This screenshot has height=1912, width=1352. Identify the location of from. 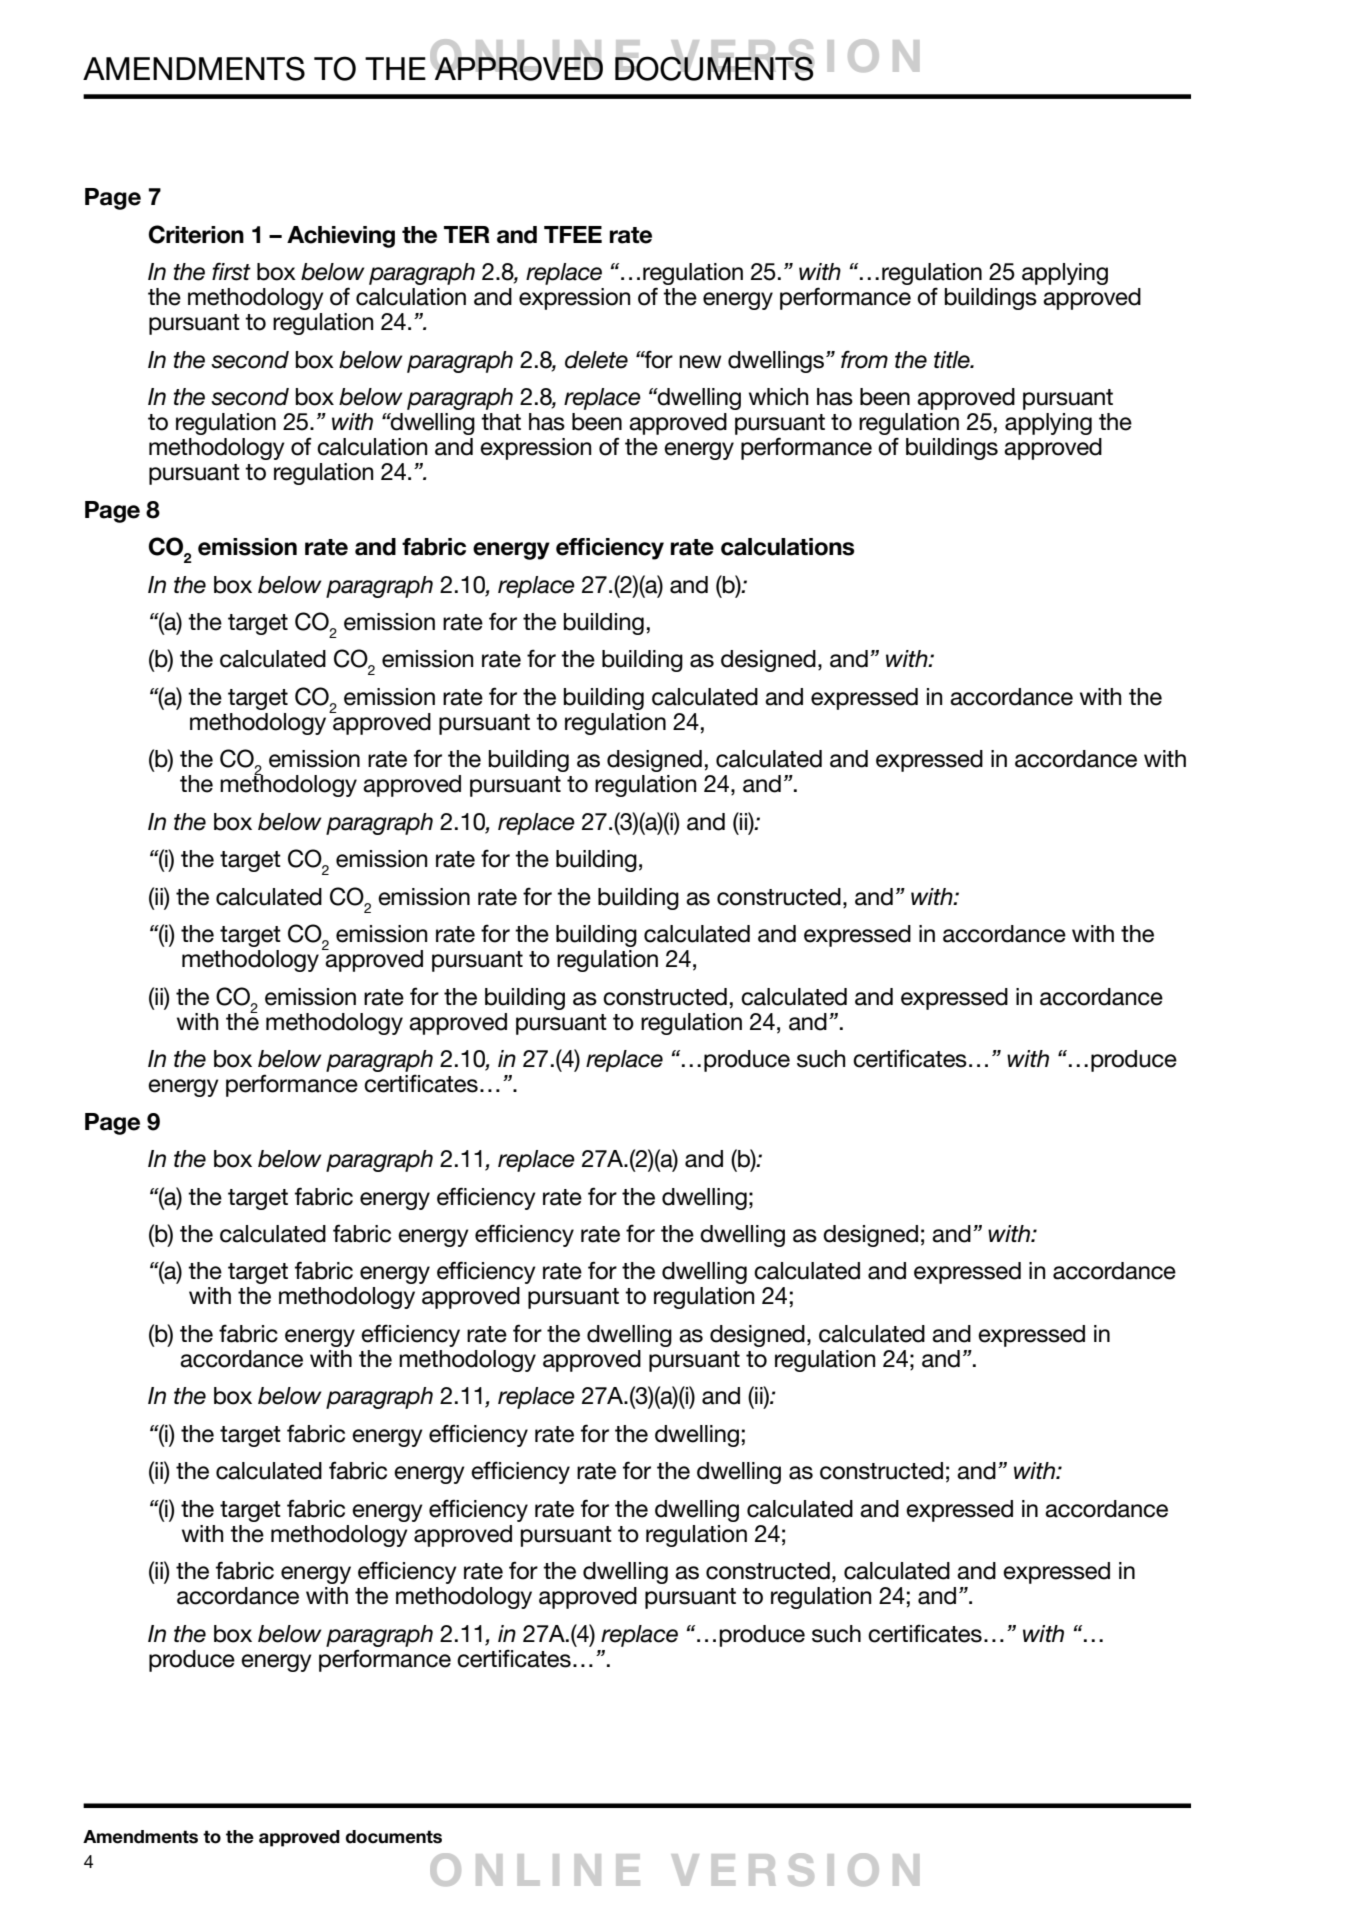
(864, 359).
